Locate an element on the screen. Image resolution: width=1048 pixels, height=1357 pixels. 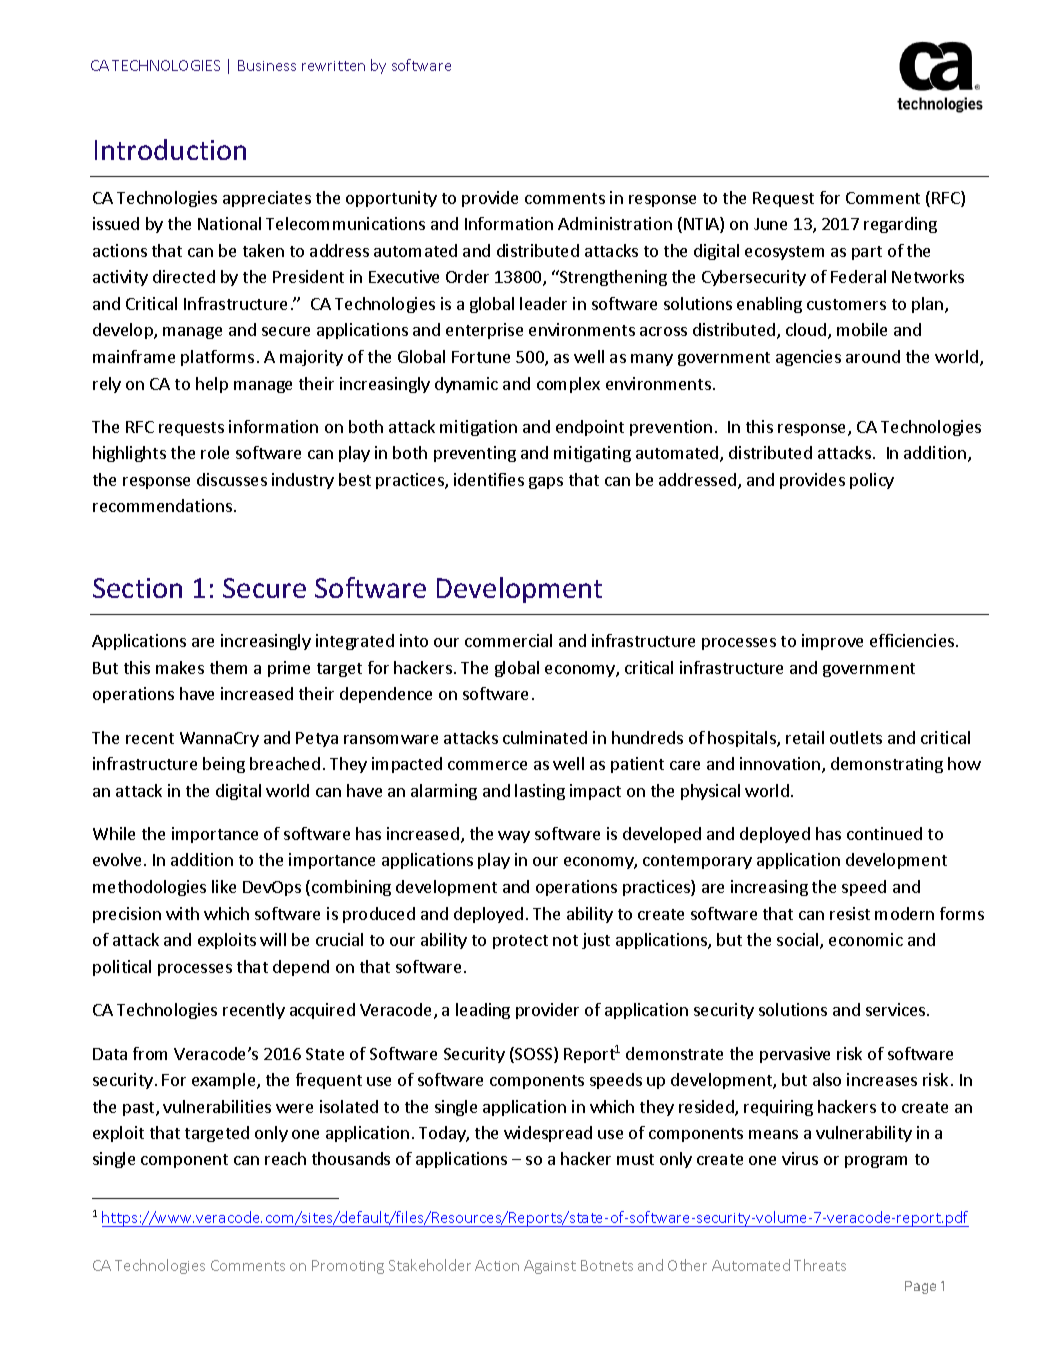
Promoting is located at coordinates (348, 1267).
